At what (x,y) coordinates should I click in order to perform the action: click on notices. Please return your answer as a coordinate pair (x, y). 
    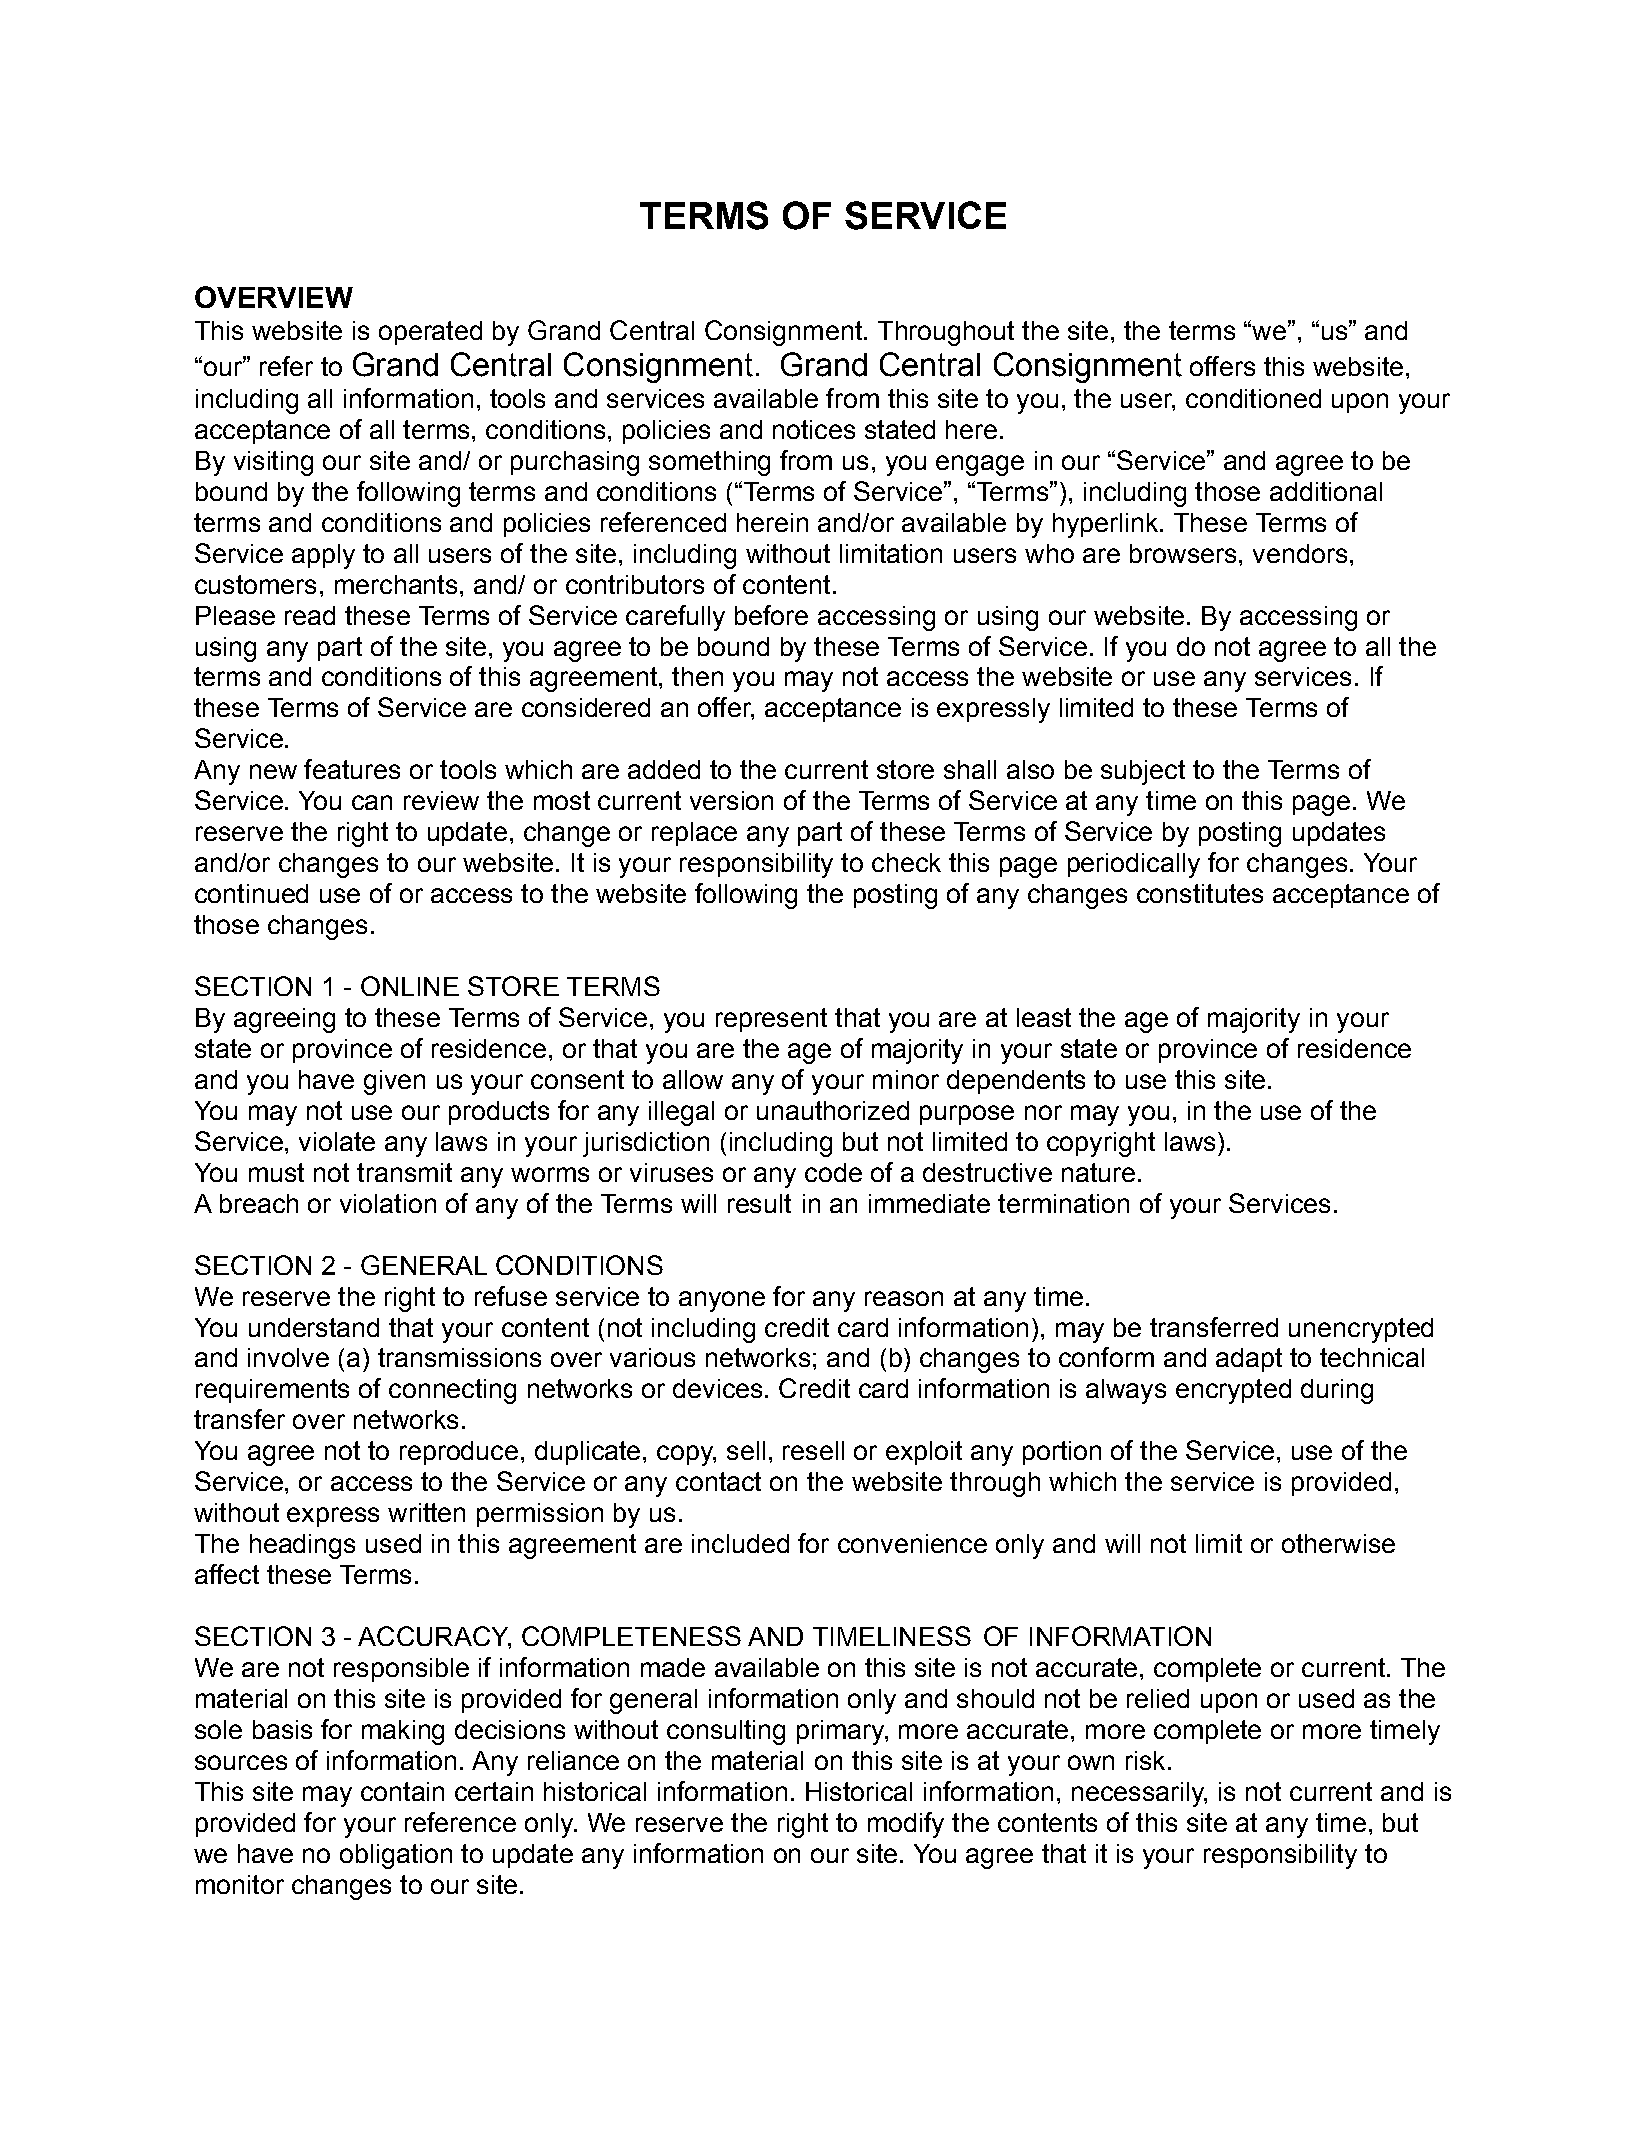
    Looking at the image, I should click on (814, 429).
